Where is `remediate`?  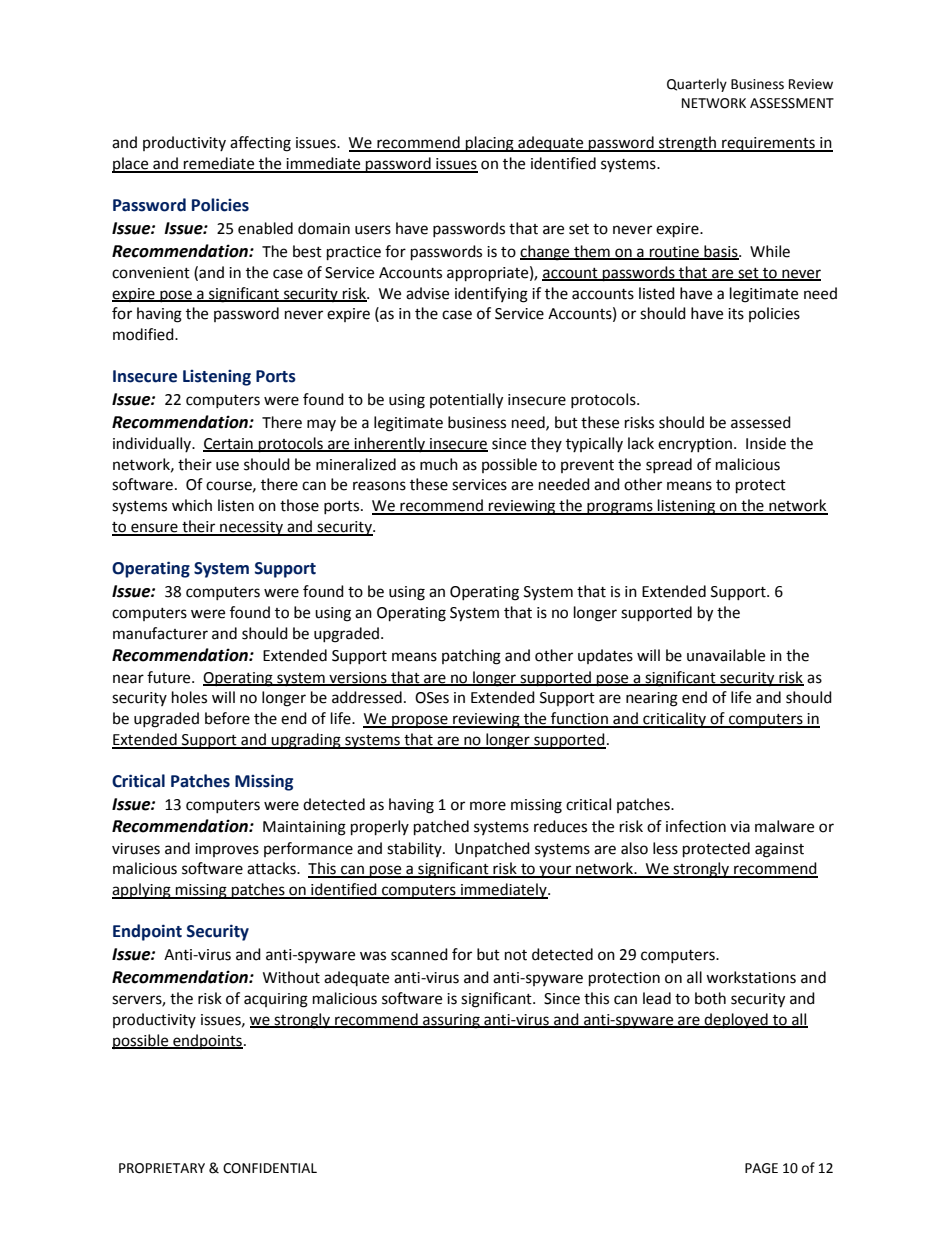 remediate is located at coordinates (219, 164).
